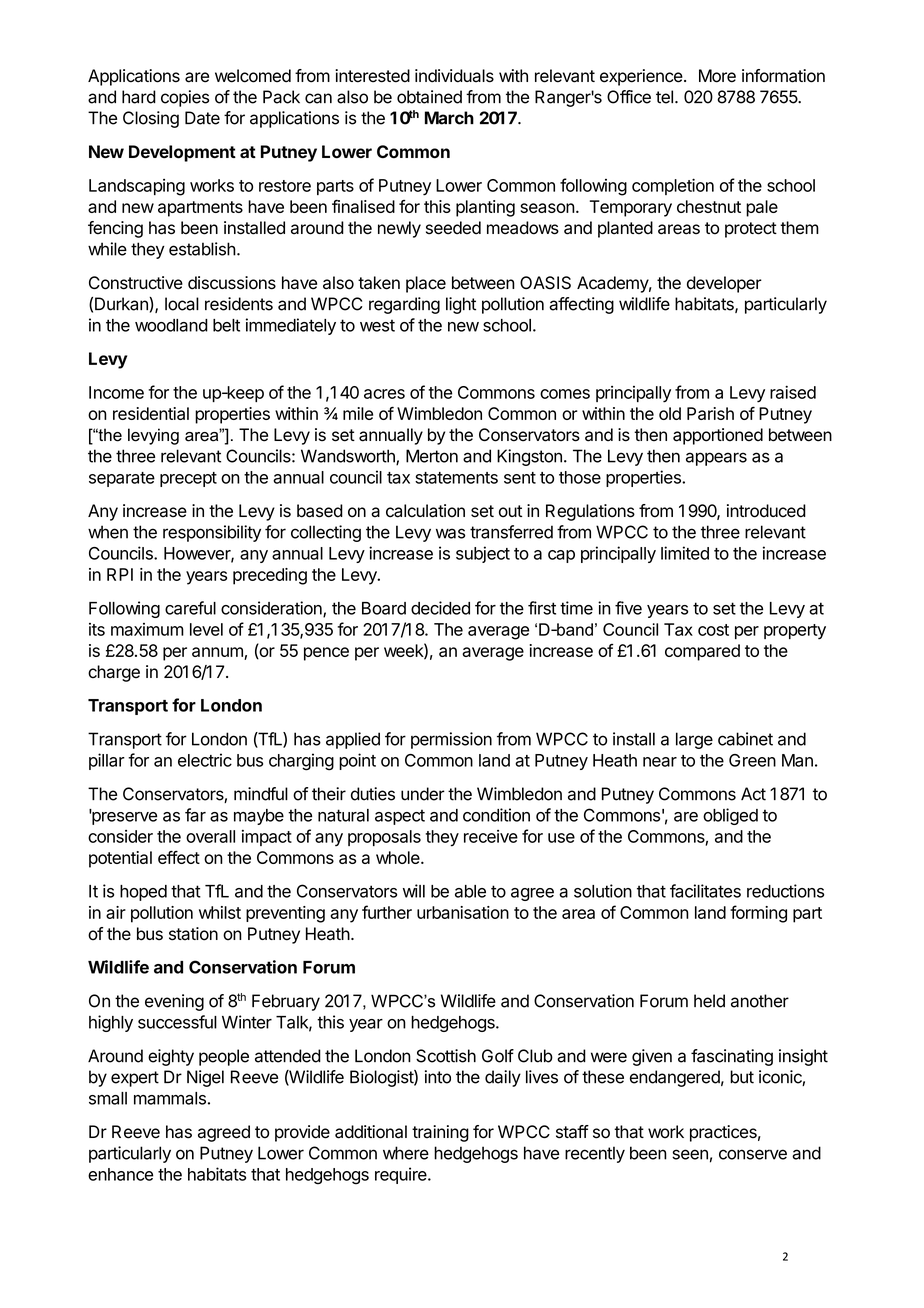 This screenshot has width=924, height=1308. Describe the element at coordinates (713, 630) in the screenshot. I see `cost` at that location.
